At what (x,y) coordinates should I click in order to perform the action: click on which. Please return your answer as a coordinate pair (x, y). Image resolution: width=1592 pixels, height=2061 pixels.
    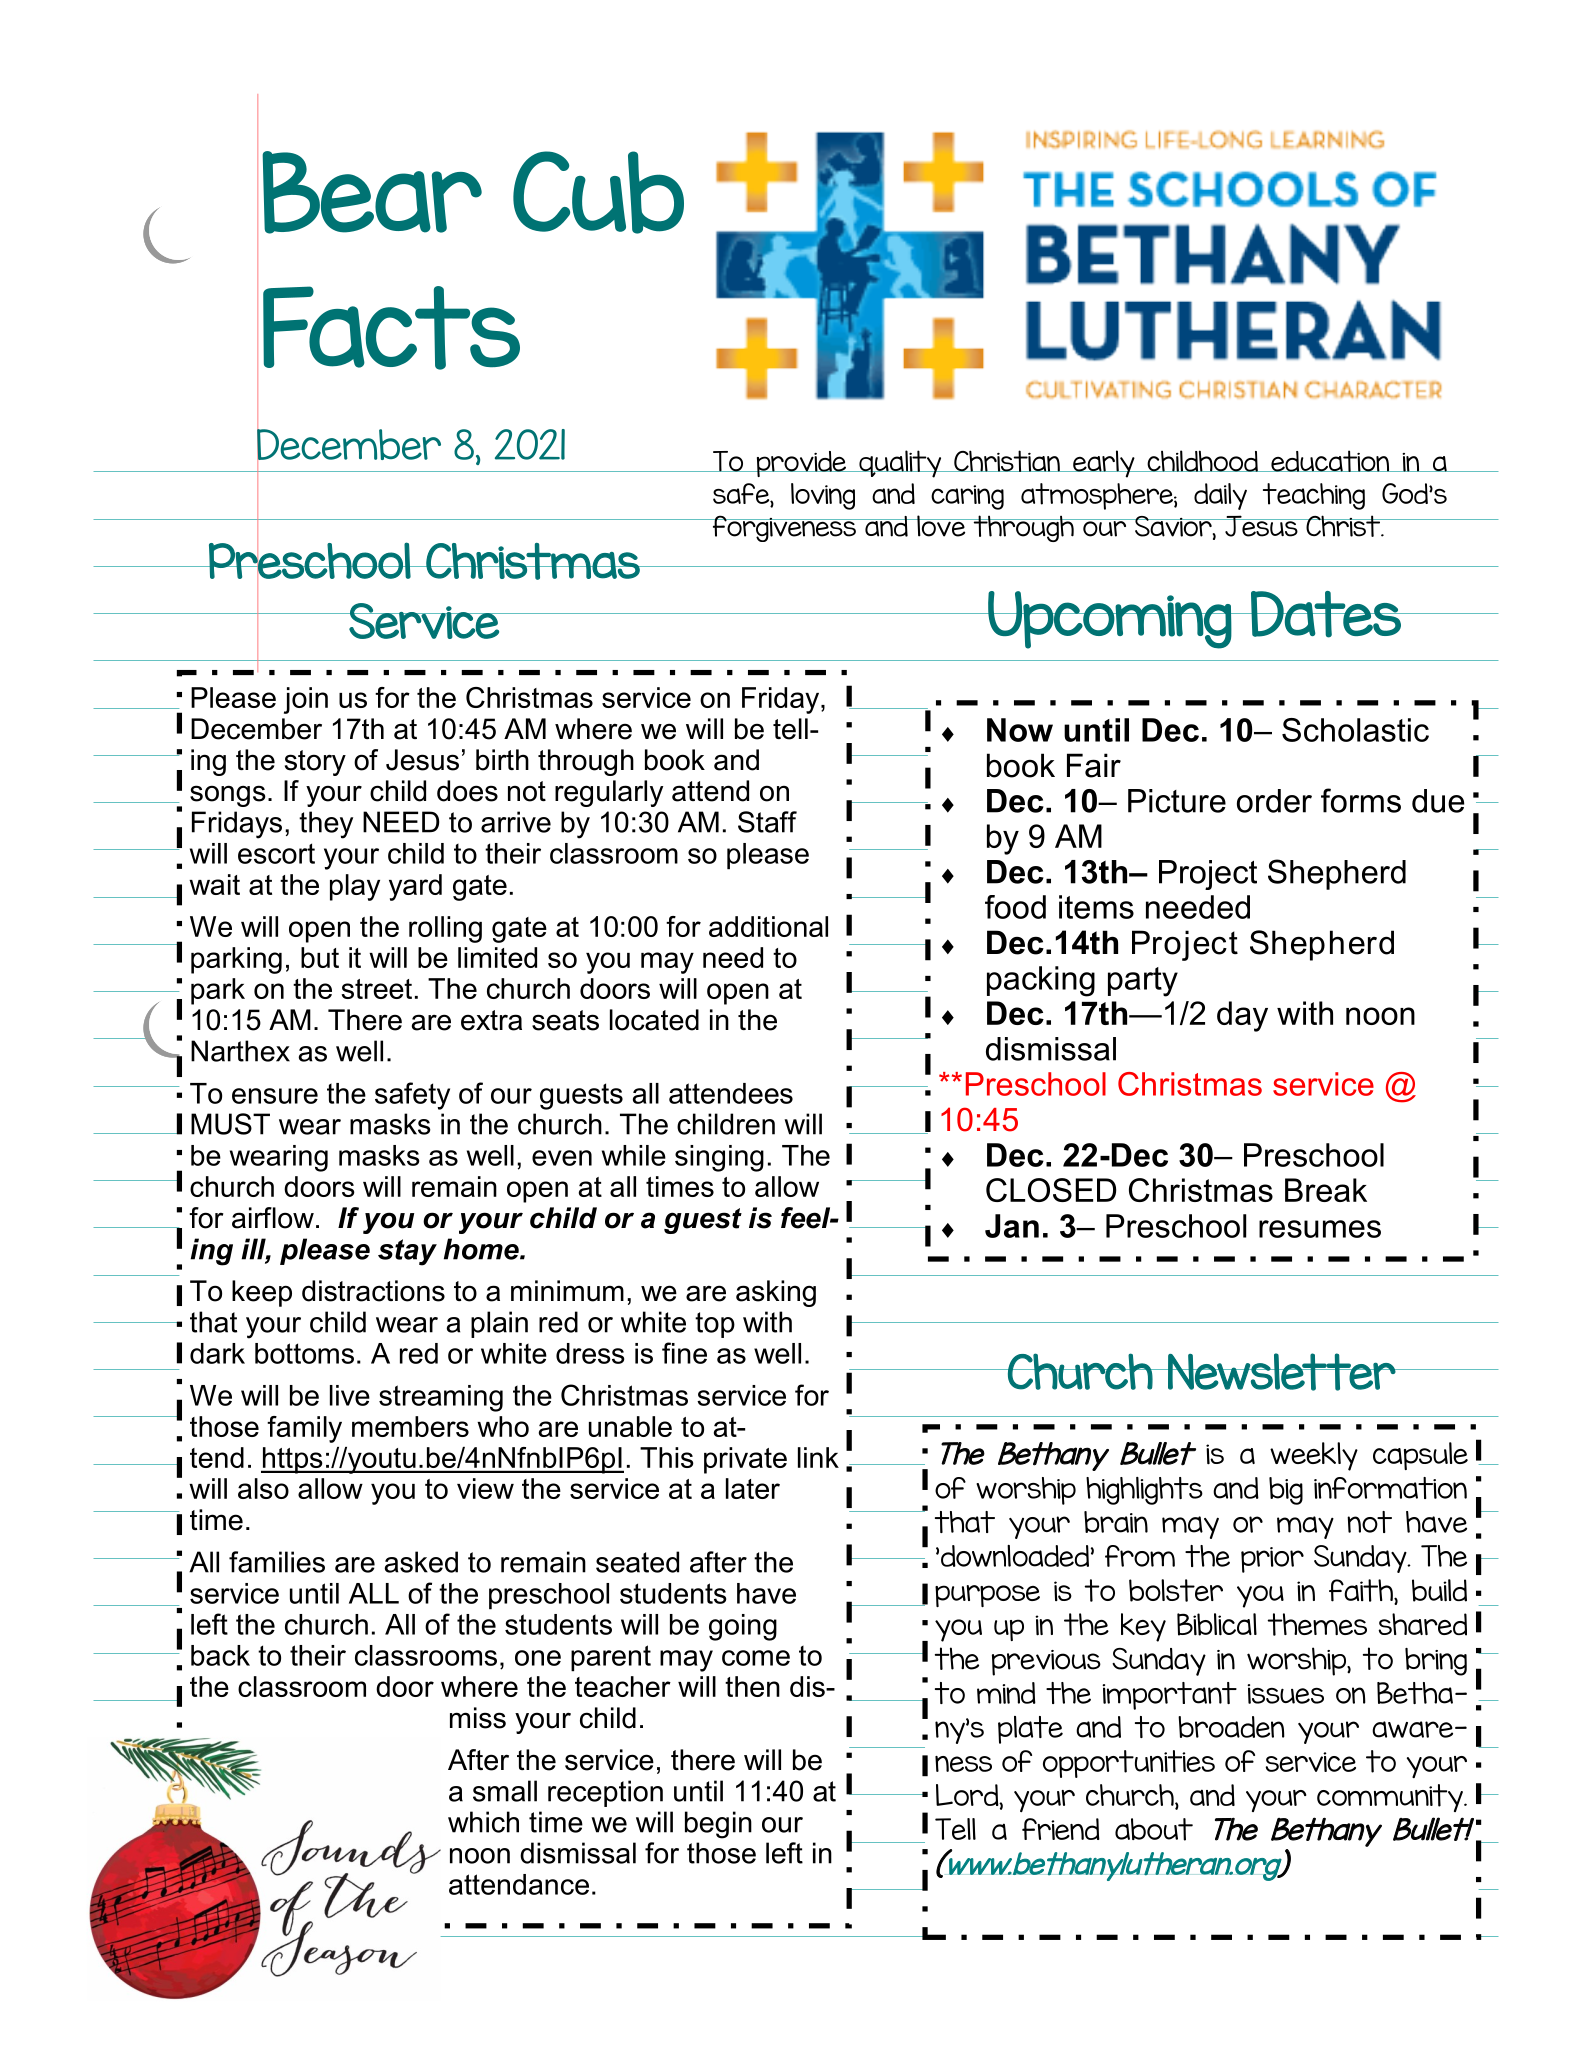
    Looking at the image, I should click on (483, 1822).
